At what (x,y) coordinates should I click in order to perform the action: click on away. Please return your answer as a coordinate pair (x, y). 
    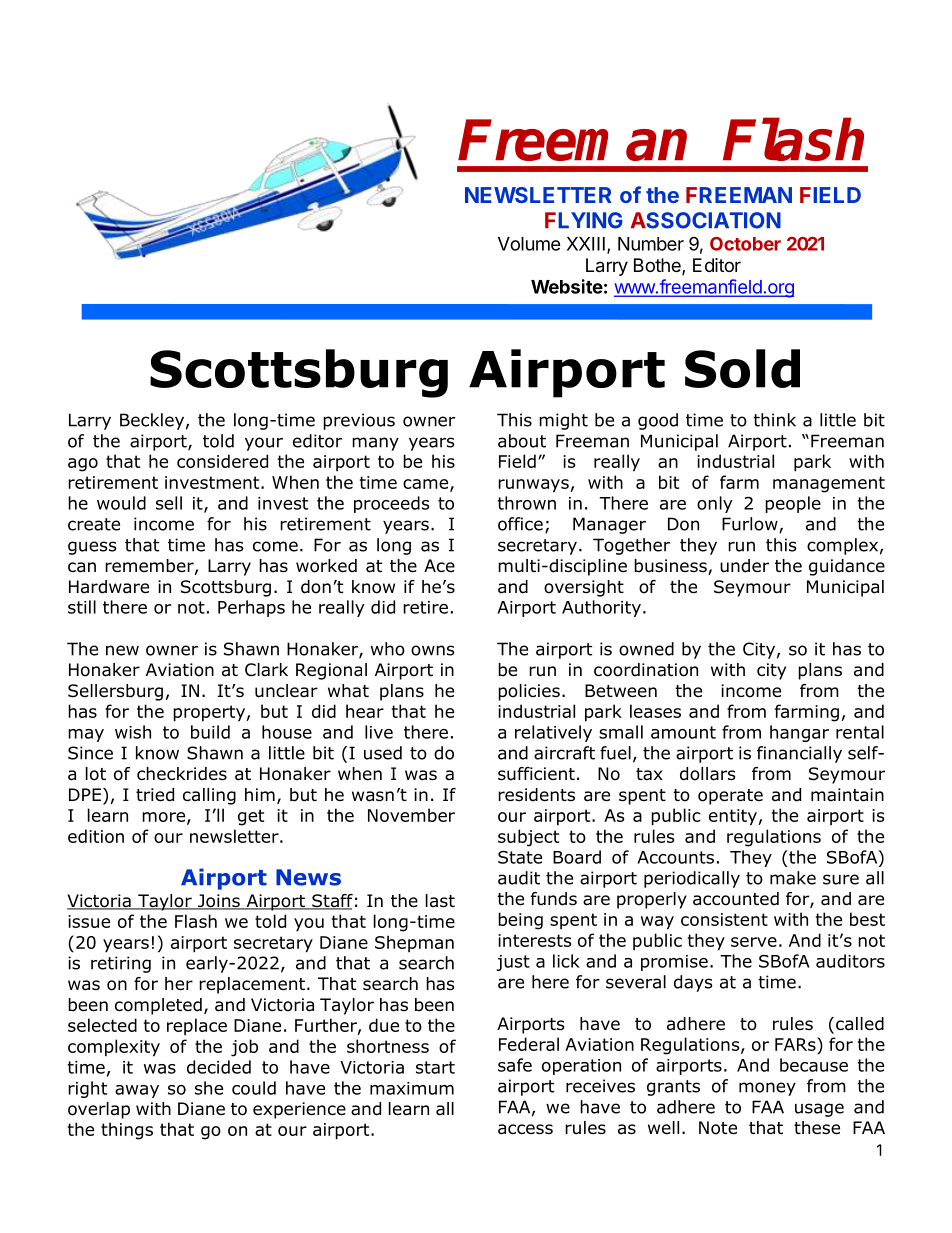
    Looking at the image, I should click on (137, 1091).
